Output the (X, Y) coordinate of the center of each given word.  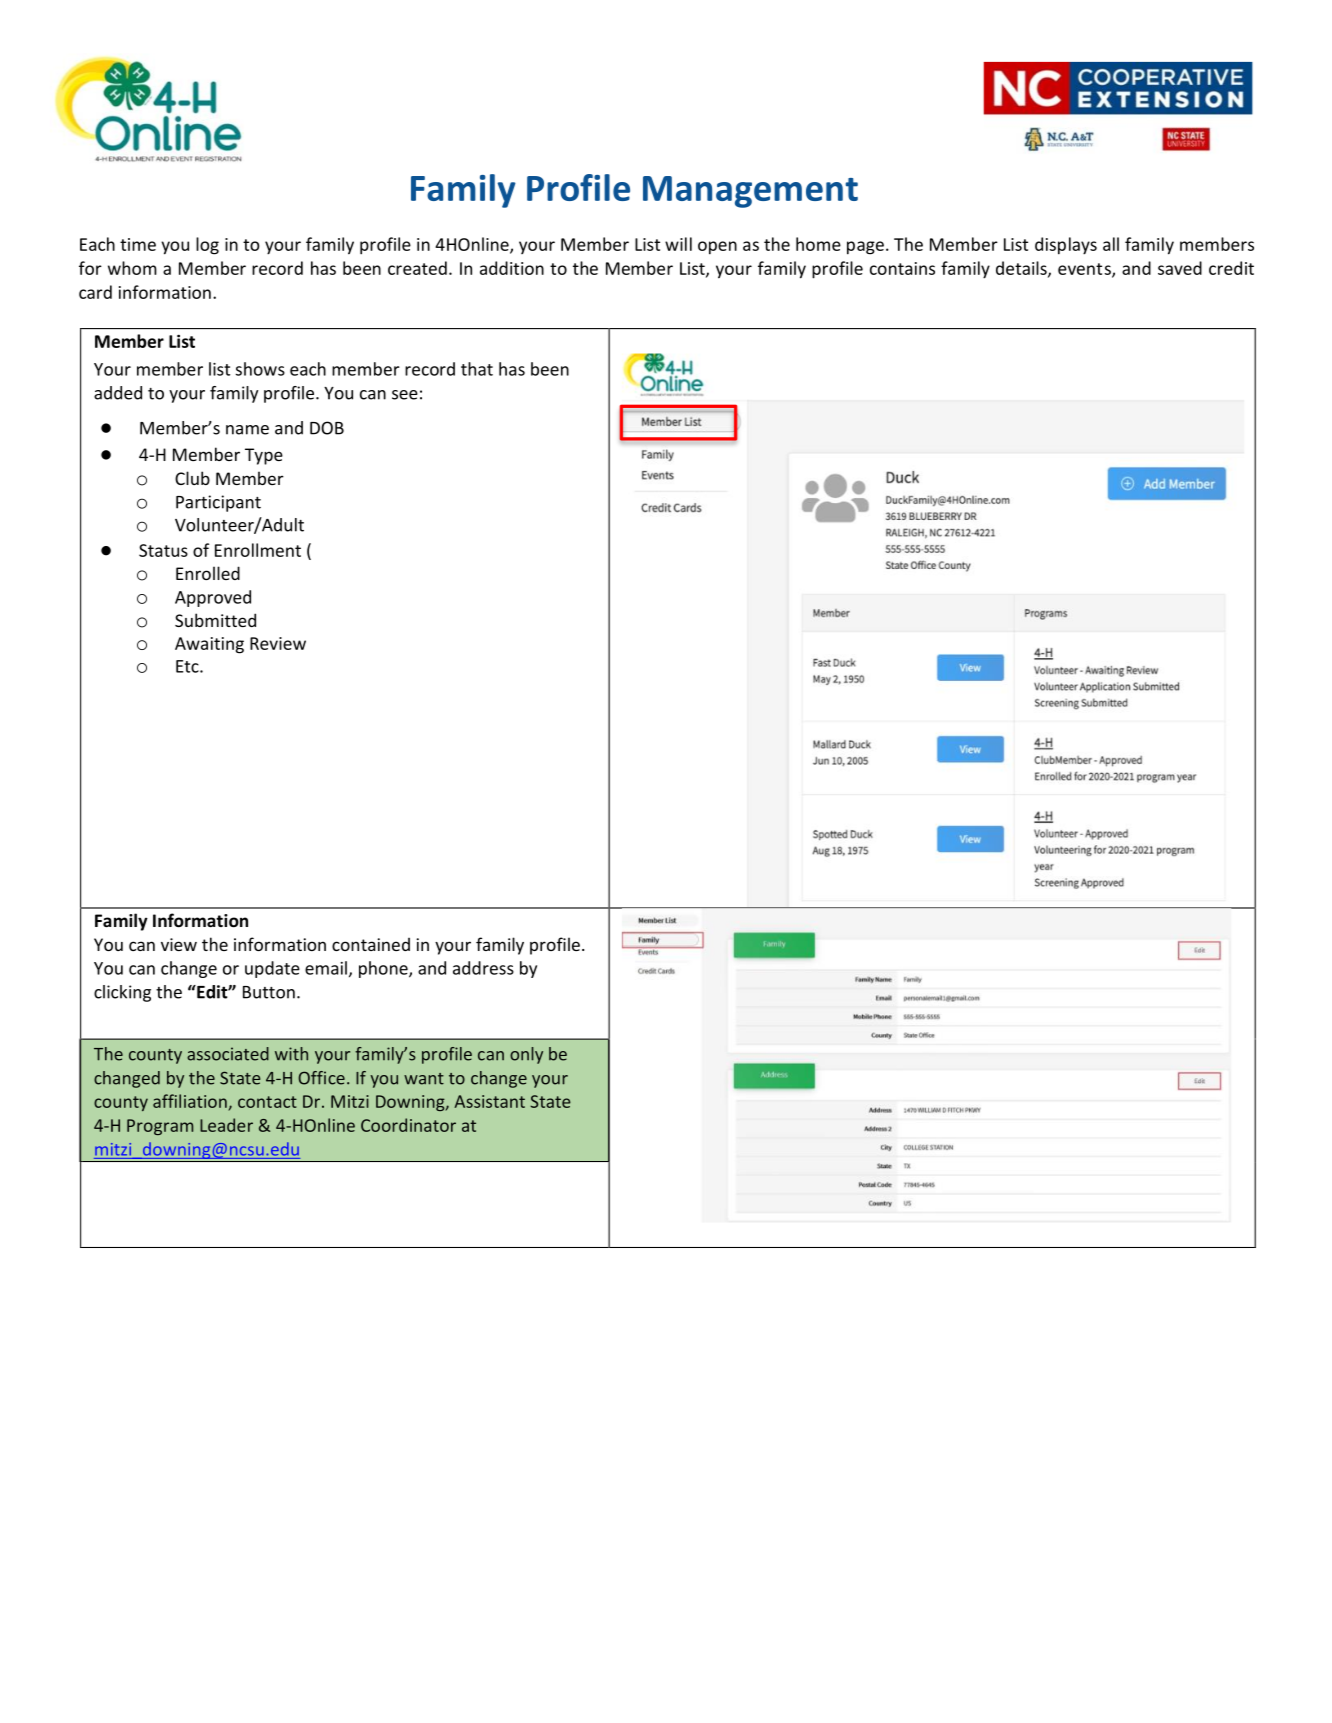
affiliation (190, 1101)
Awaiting (209, 645)
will (678, 244)
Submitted (215, 620)
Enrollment (258, 550)
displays (1066, 246)
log (207, 246)
